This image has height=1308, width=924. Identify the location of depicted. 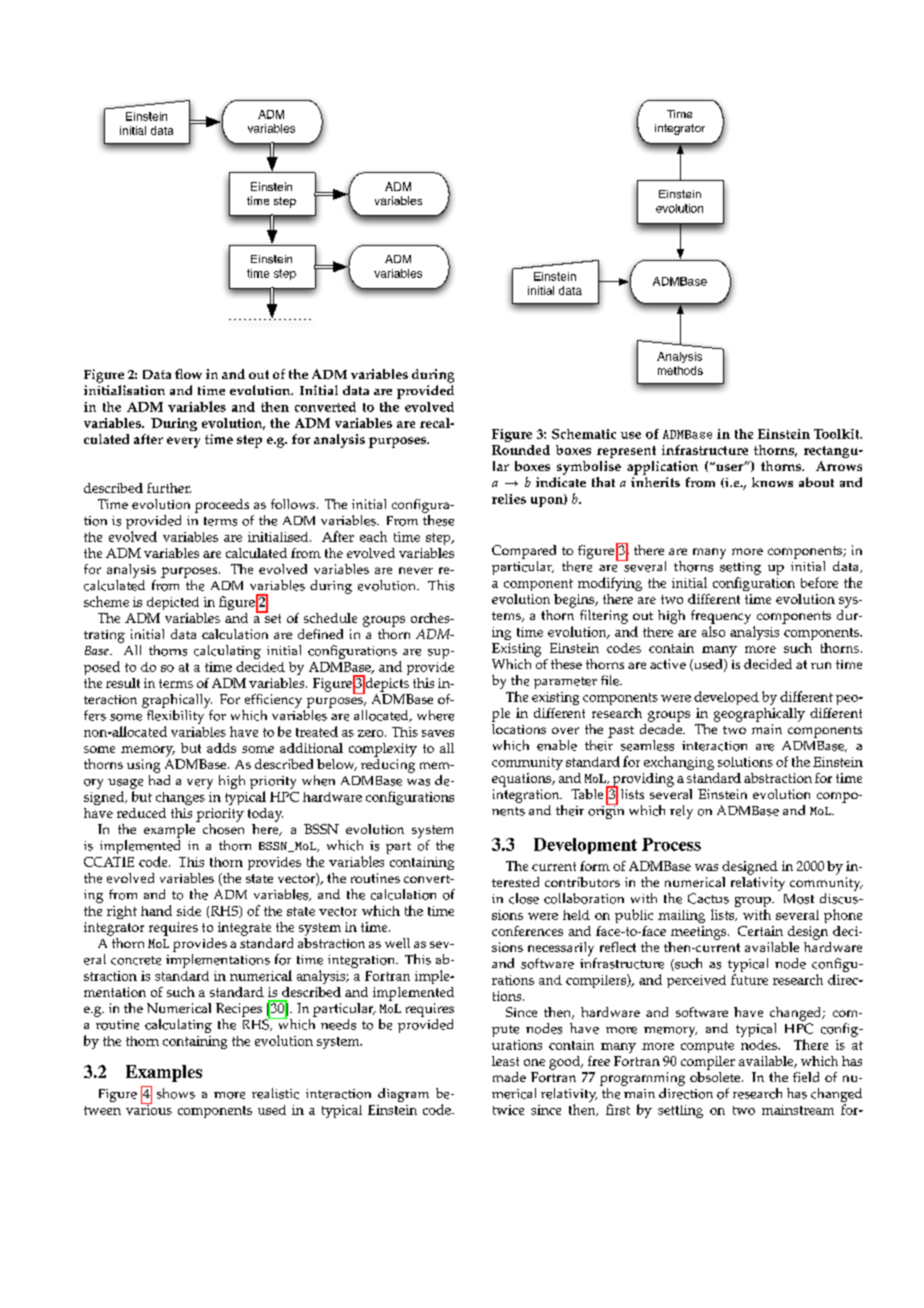
(173, 603).
